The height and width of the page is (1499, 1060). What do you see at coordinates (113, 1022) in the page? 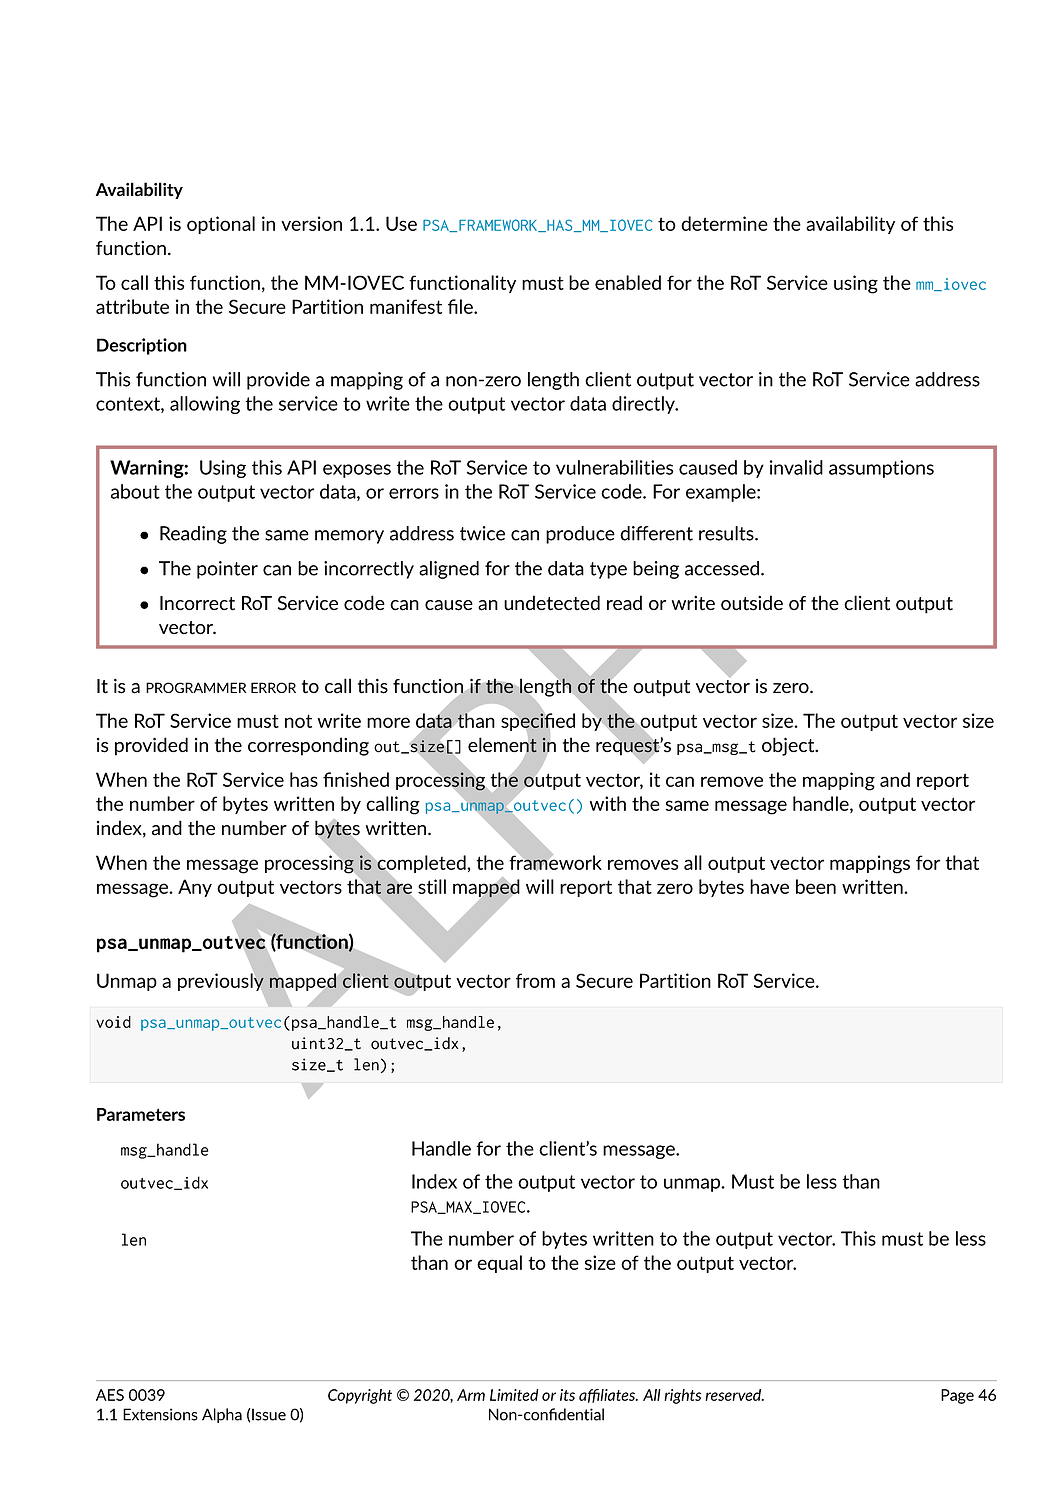
I see `void` at bounding box center [113, 1022].
